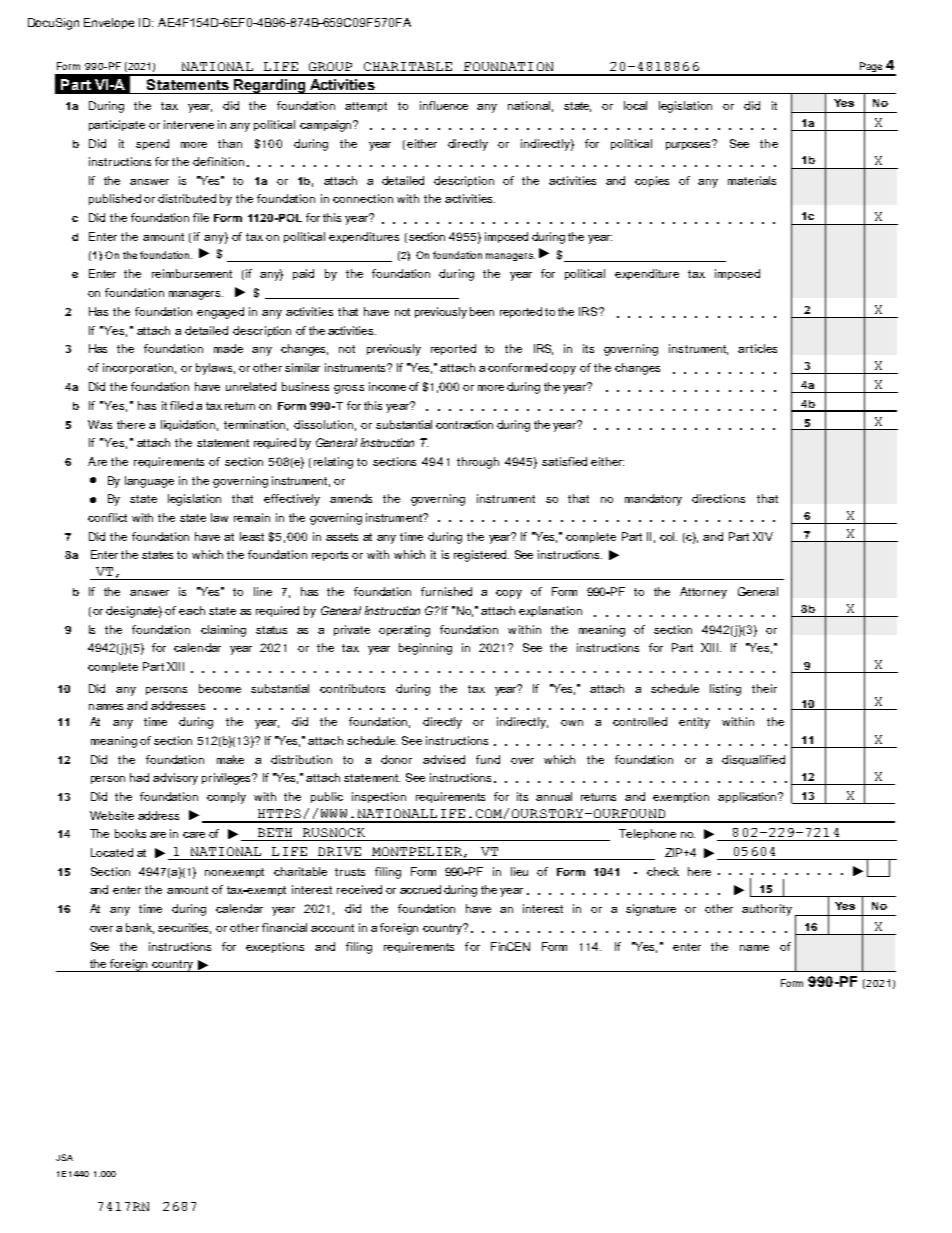 The image size is (952, 1233). I want to click on purposes, so click(690, 144).
